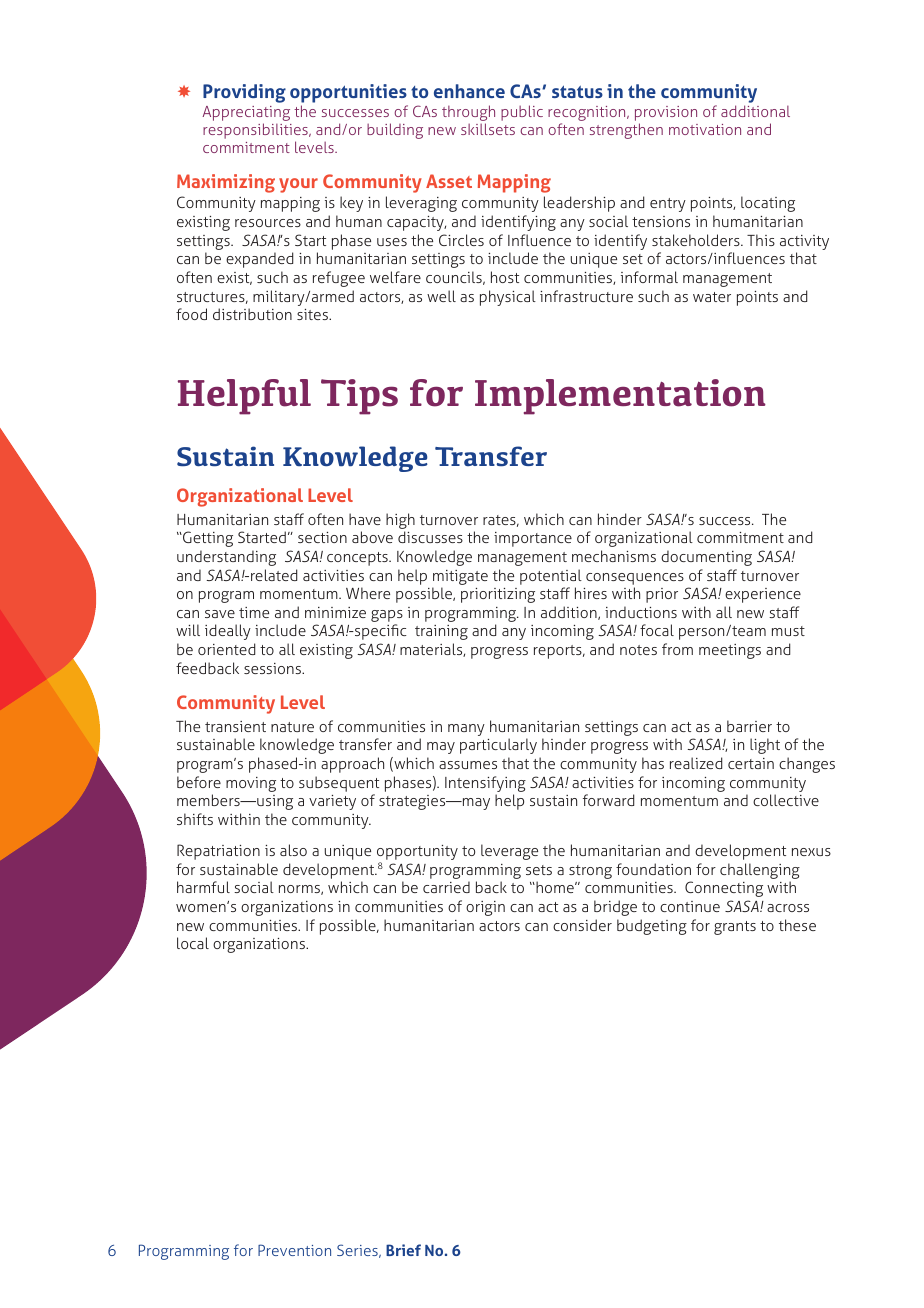 The height and width of the image is (1308, 924). I want to click on Prevention, so click(294, 1250).
